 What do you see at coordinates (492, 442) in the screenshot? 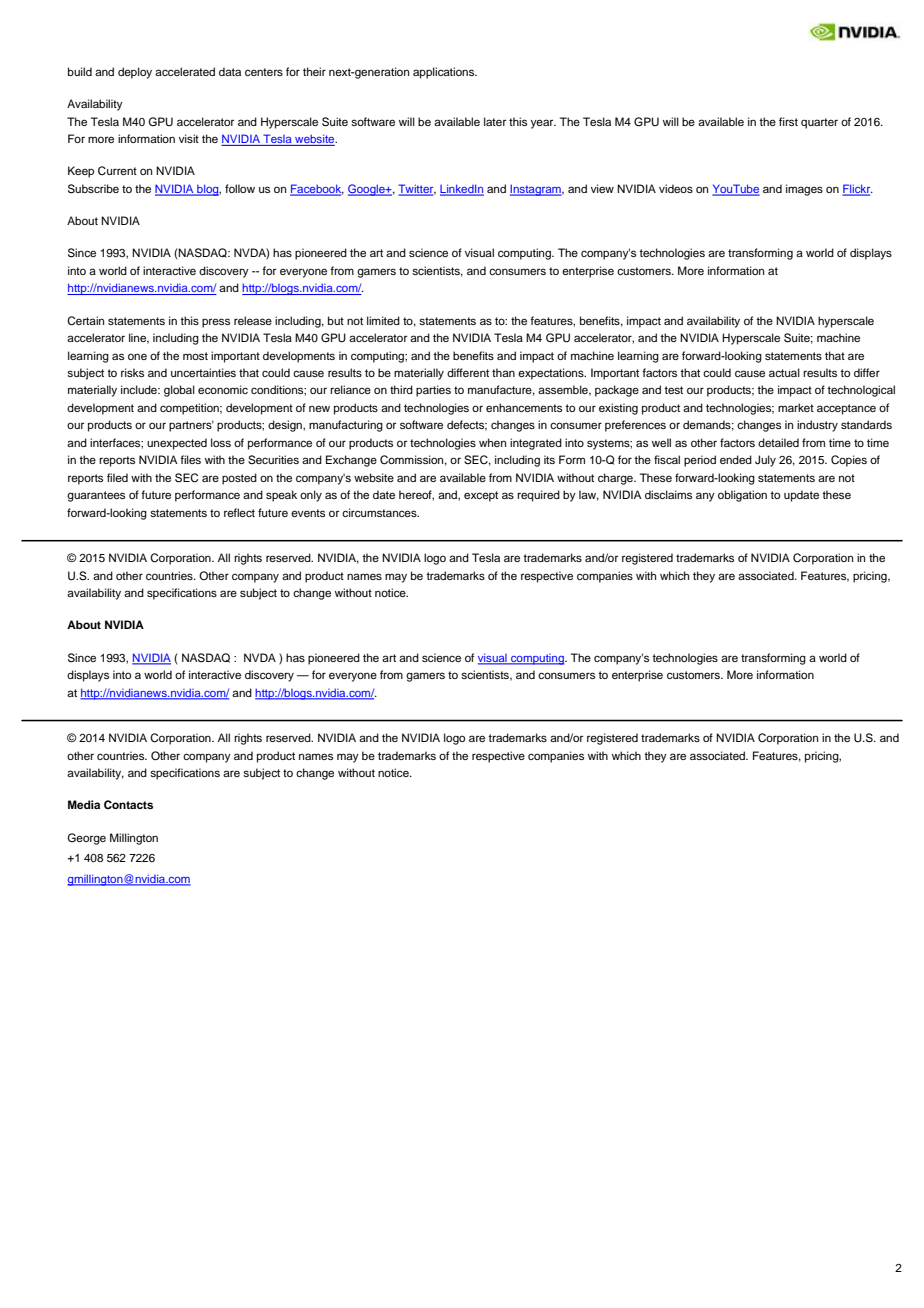
I see `when` at bounding box center [492, 442].
